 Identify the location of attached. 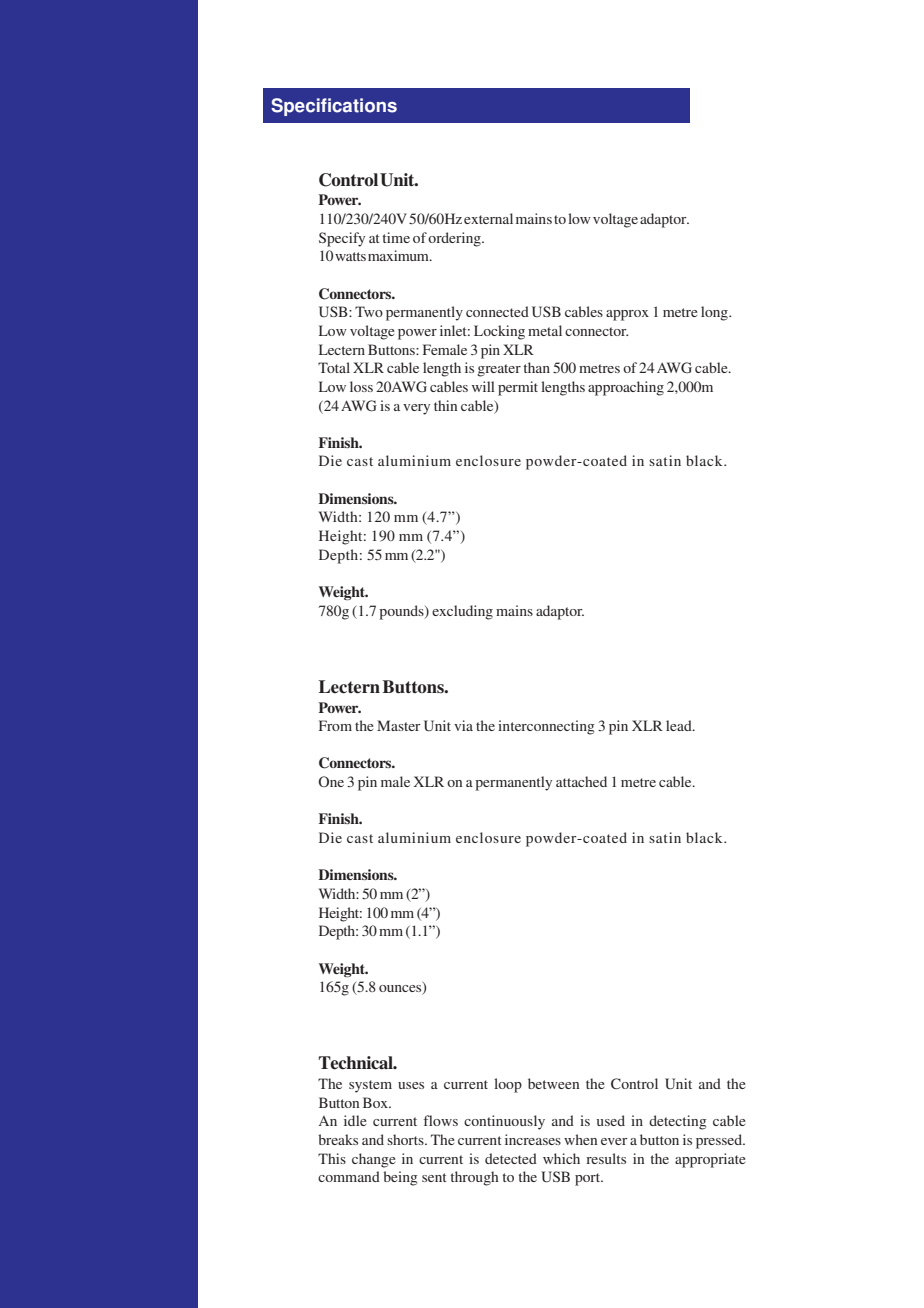
(581, 781).
